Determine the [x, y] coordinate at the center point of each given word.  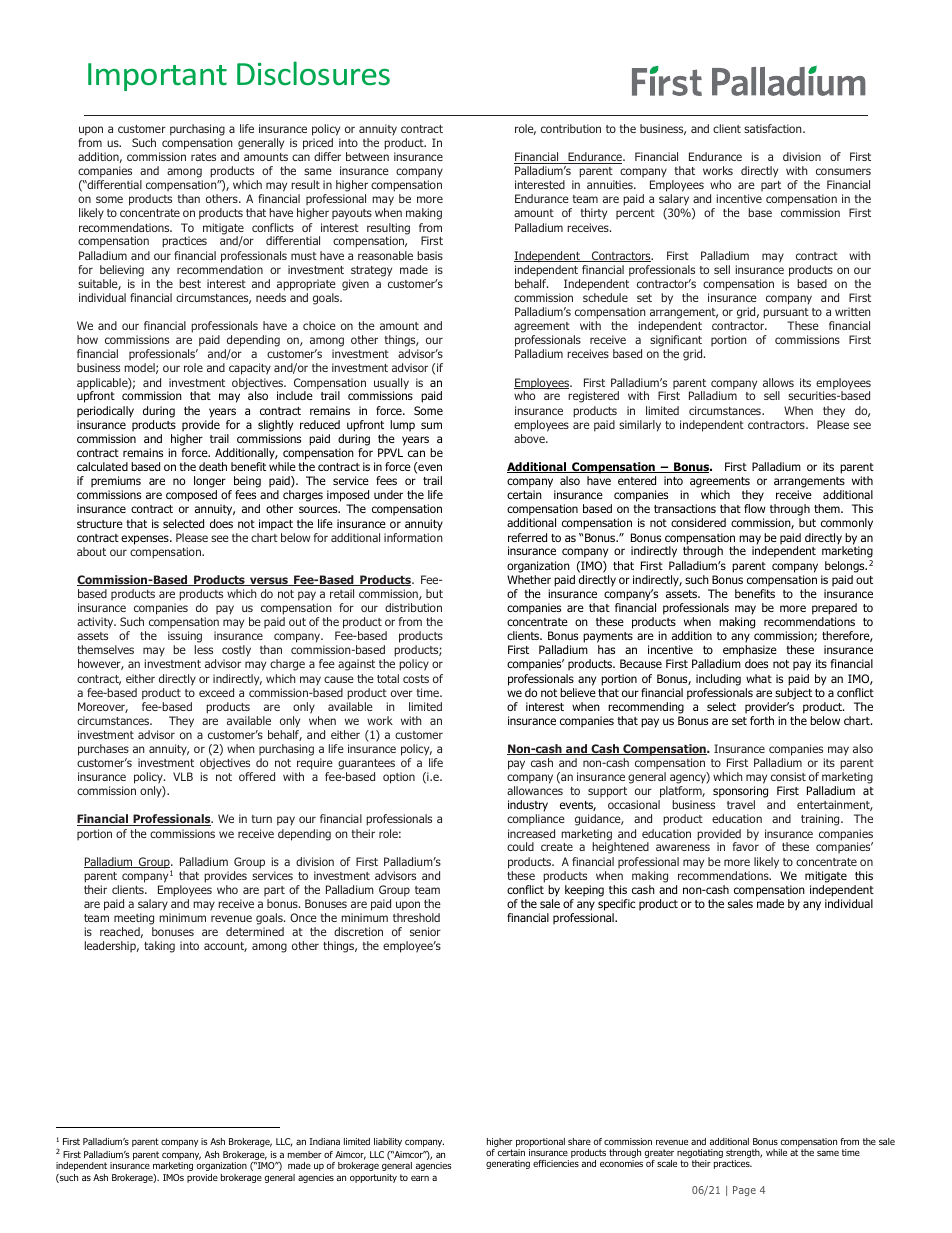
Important [157, 77]
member [305, 1154]
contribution [571, 128]
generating [508, 1164]
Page [744, 1191]
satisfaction [774, 128]
